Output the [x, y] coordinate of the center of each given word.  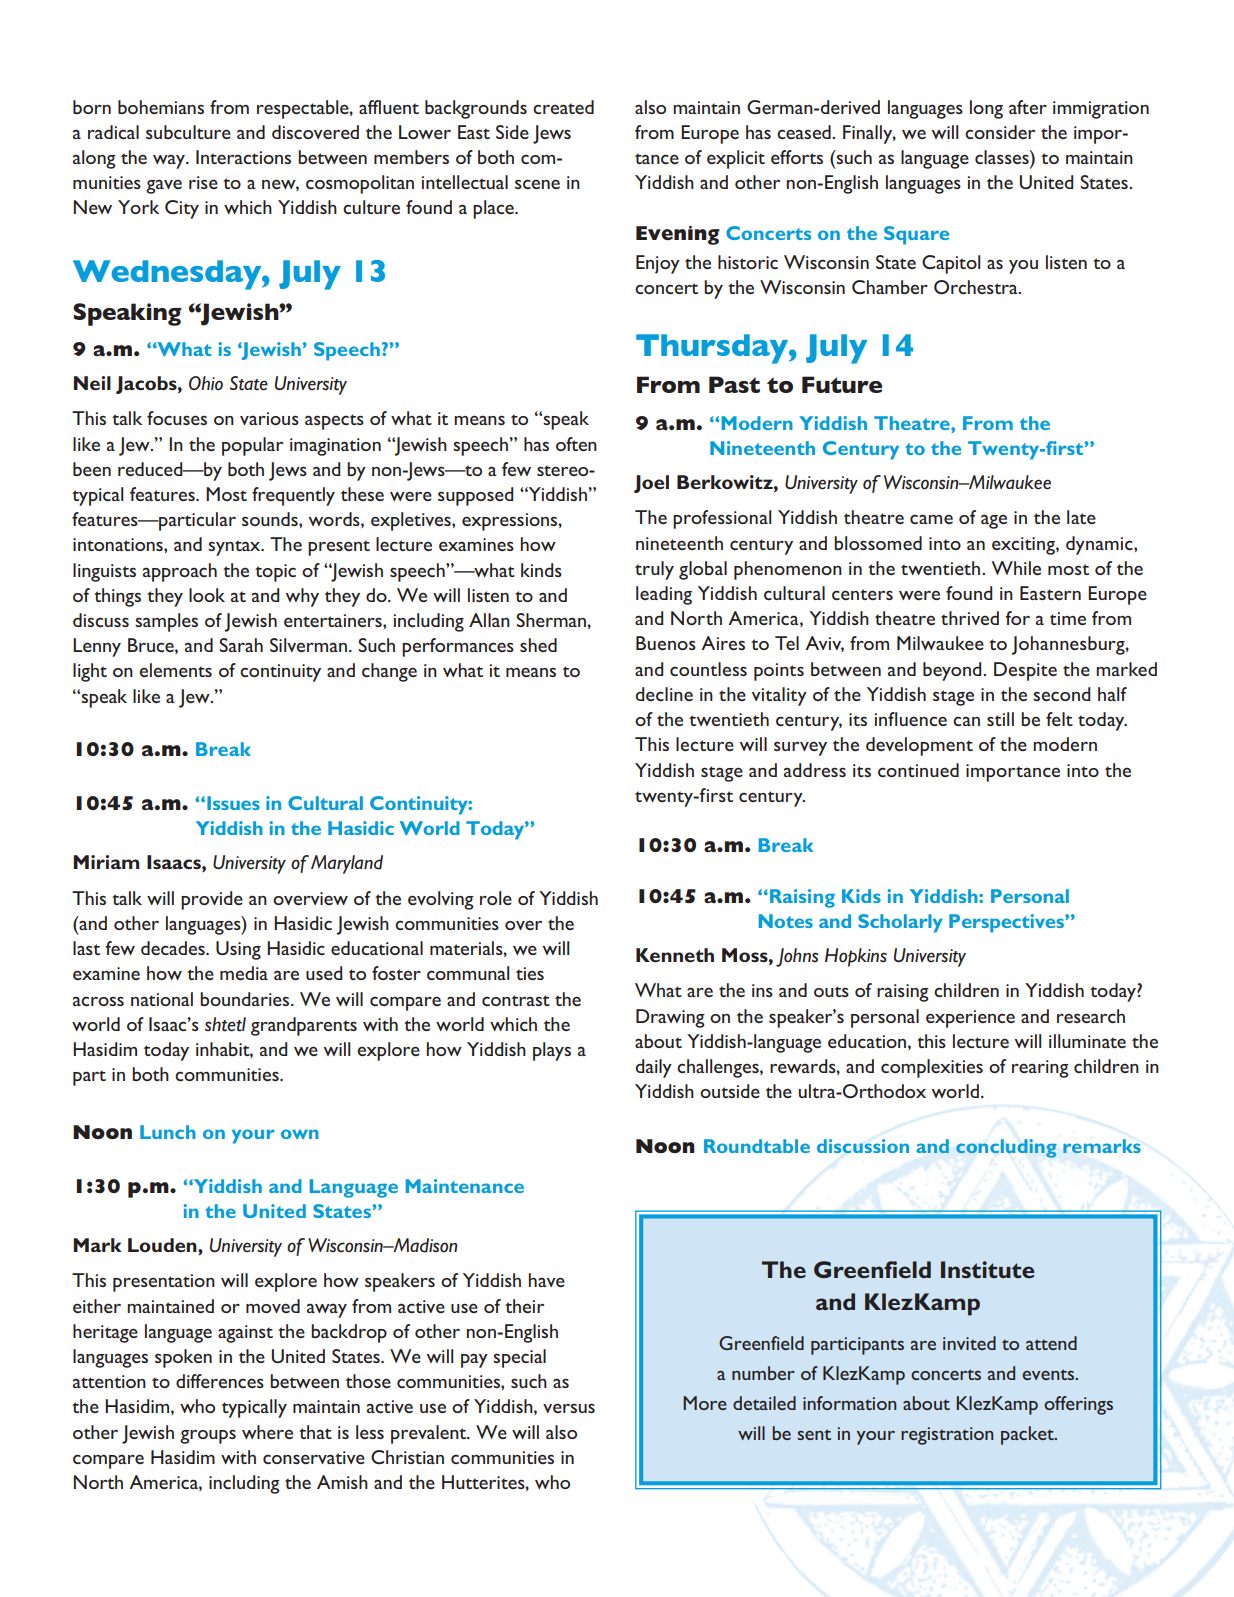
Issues [233, 803]
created [563, 107]
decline [664, 694]
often [576, 444]
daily [654, 1068]
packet [1028, 1435]
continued [918, 770]
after [1028, 107]
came [931, 519]
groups [208, 1437]
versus [569, 1408]
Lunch [168, 1132]
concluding [1006, 1148]
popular [252, 446]
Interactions [243, 157]
